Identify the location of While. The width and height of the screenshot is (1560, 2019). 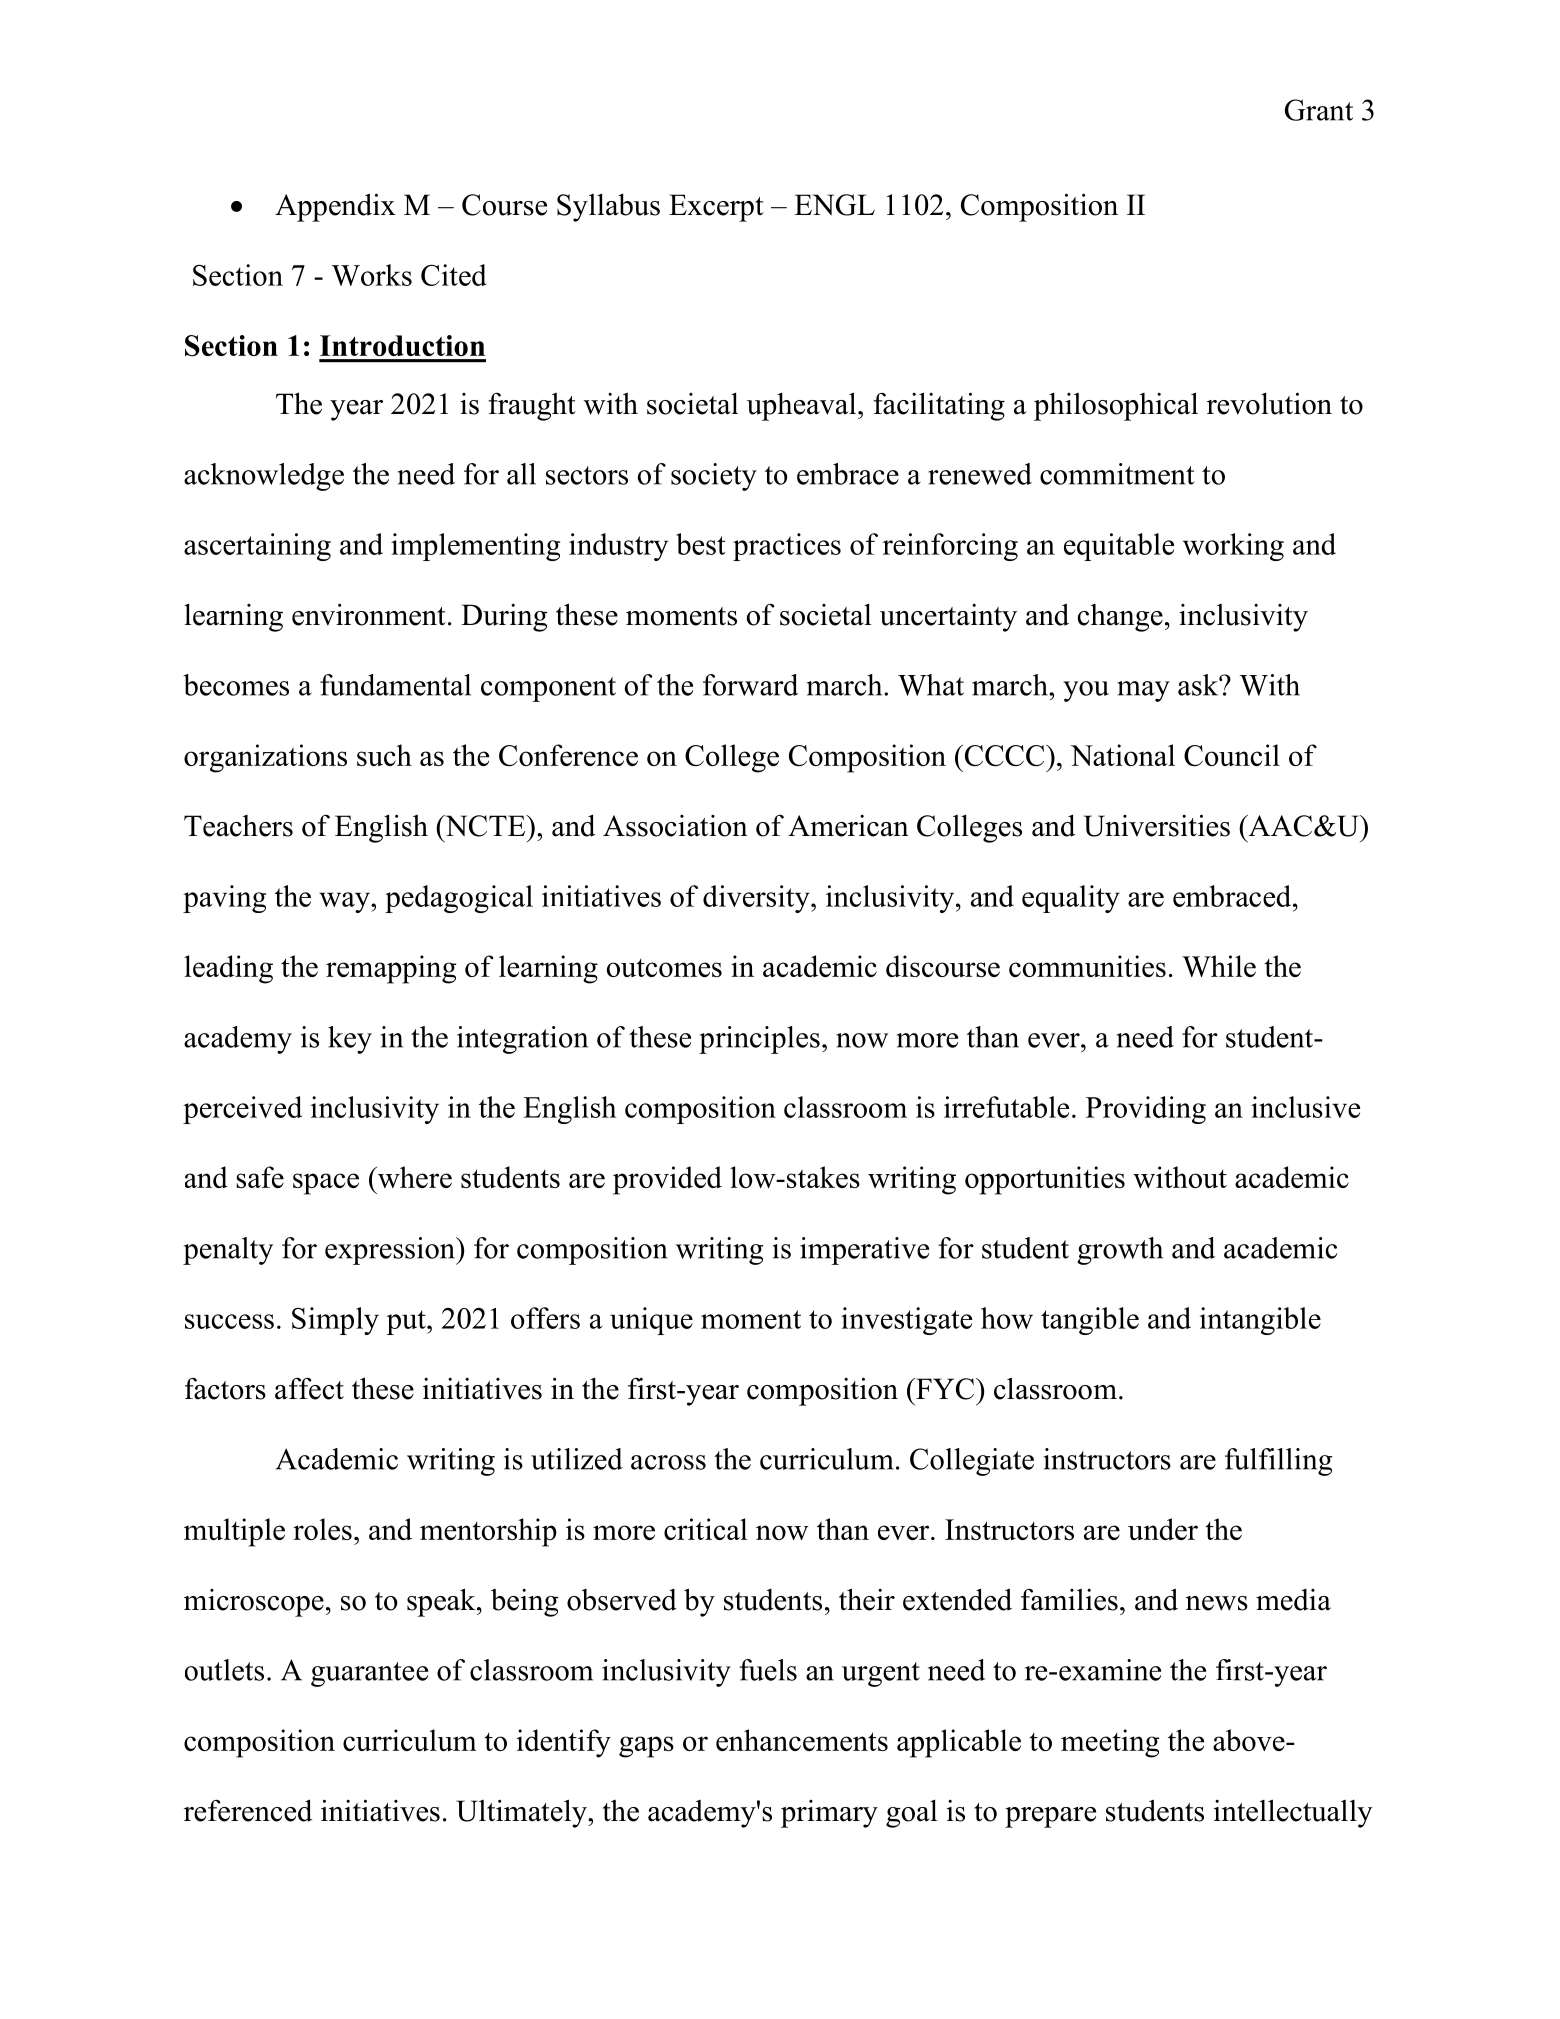
(1219, 966).
